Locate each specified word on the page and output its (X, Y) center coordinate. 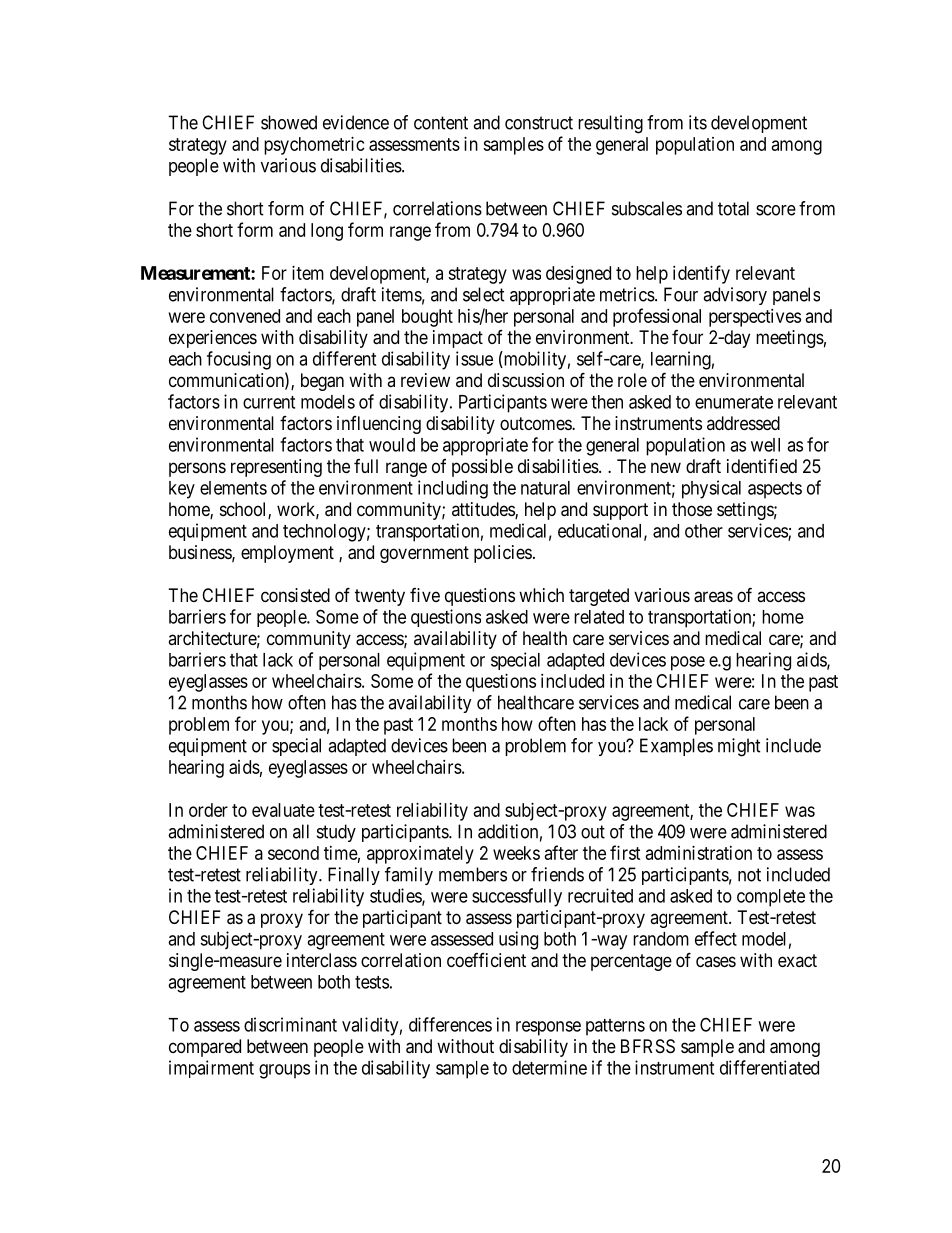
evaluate (283, 810)
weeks (516, 853)
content (441, 123)
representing (276, 468)
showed (289, 122)
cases (716, 961)
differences (450, 1024)
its (698, 122)
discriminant (290, 1024)
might (739, 747)
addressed (743, 423)
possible (482, 468)
